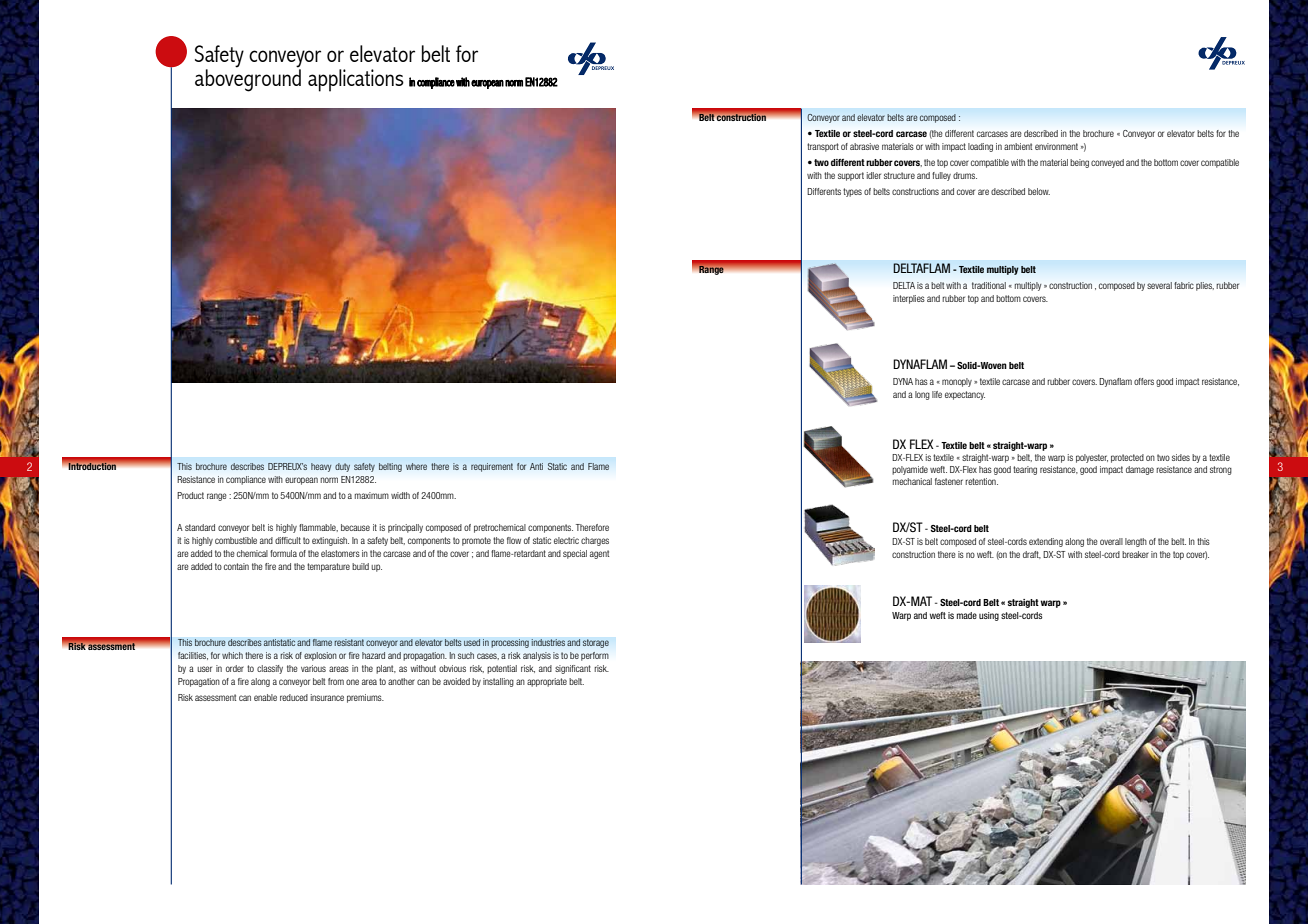 Image resolution: width=1308 pixels, height=924 pixels. Describe the element at coordinates (336, 681) in the document. I see `from` at that location.
